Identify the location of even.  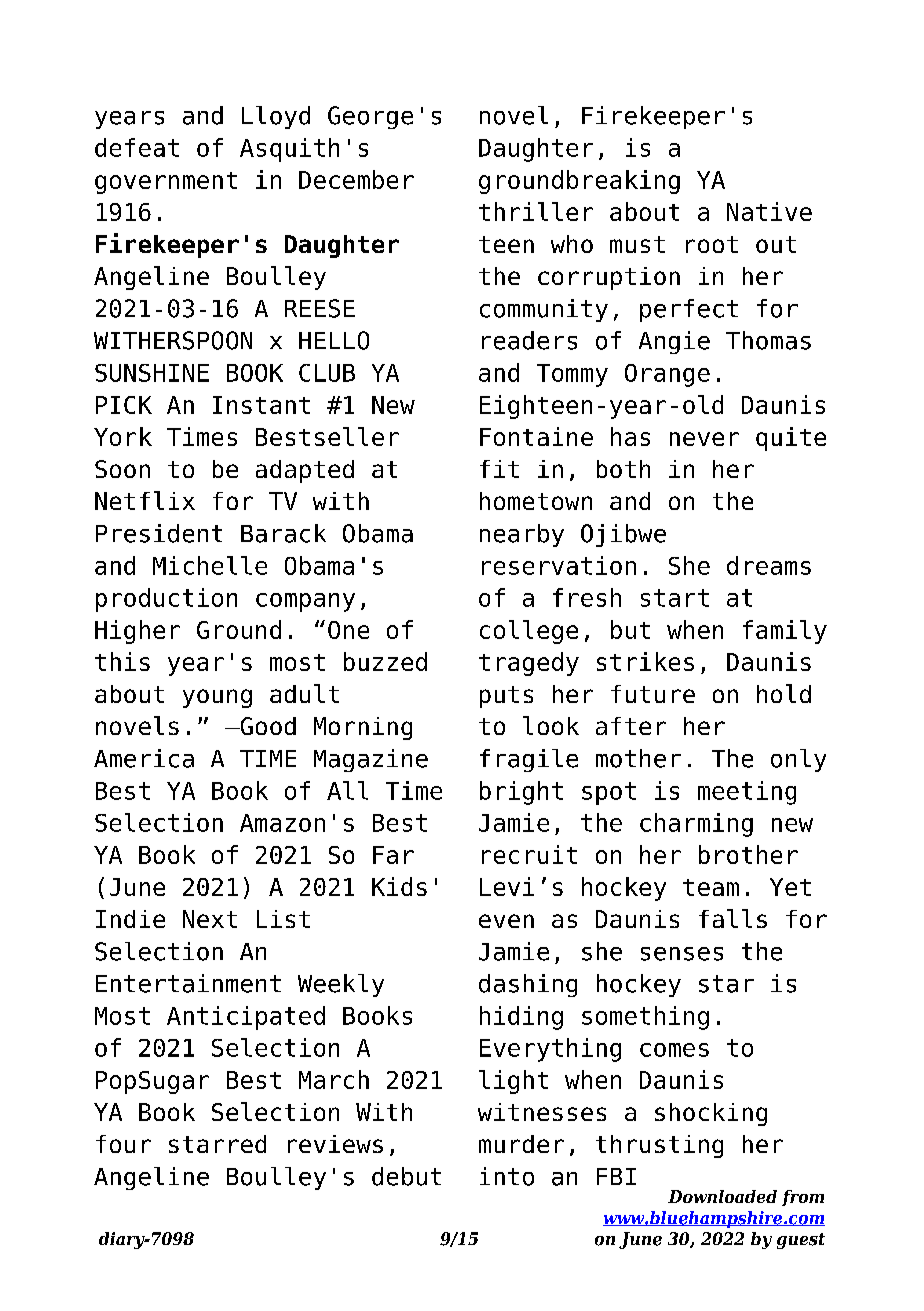
(506, 921).
